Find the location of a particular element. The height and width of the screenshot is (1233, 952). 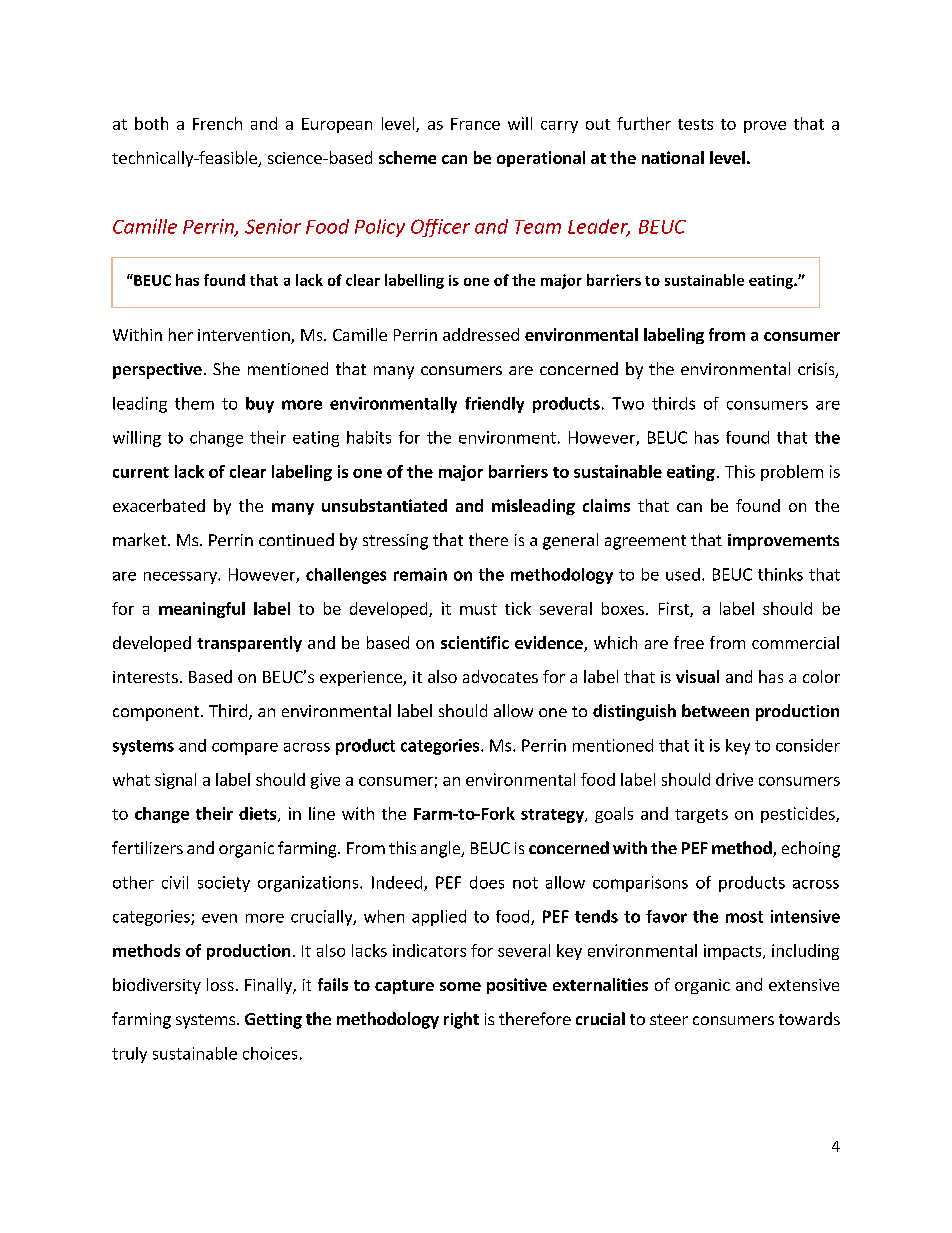

Two is located at coordinates (628, 403).
